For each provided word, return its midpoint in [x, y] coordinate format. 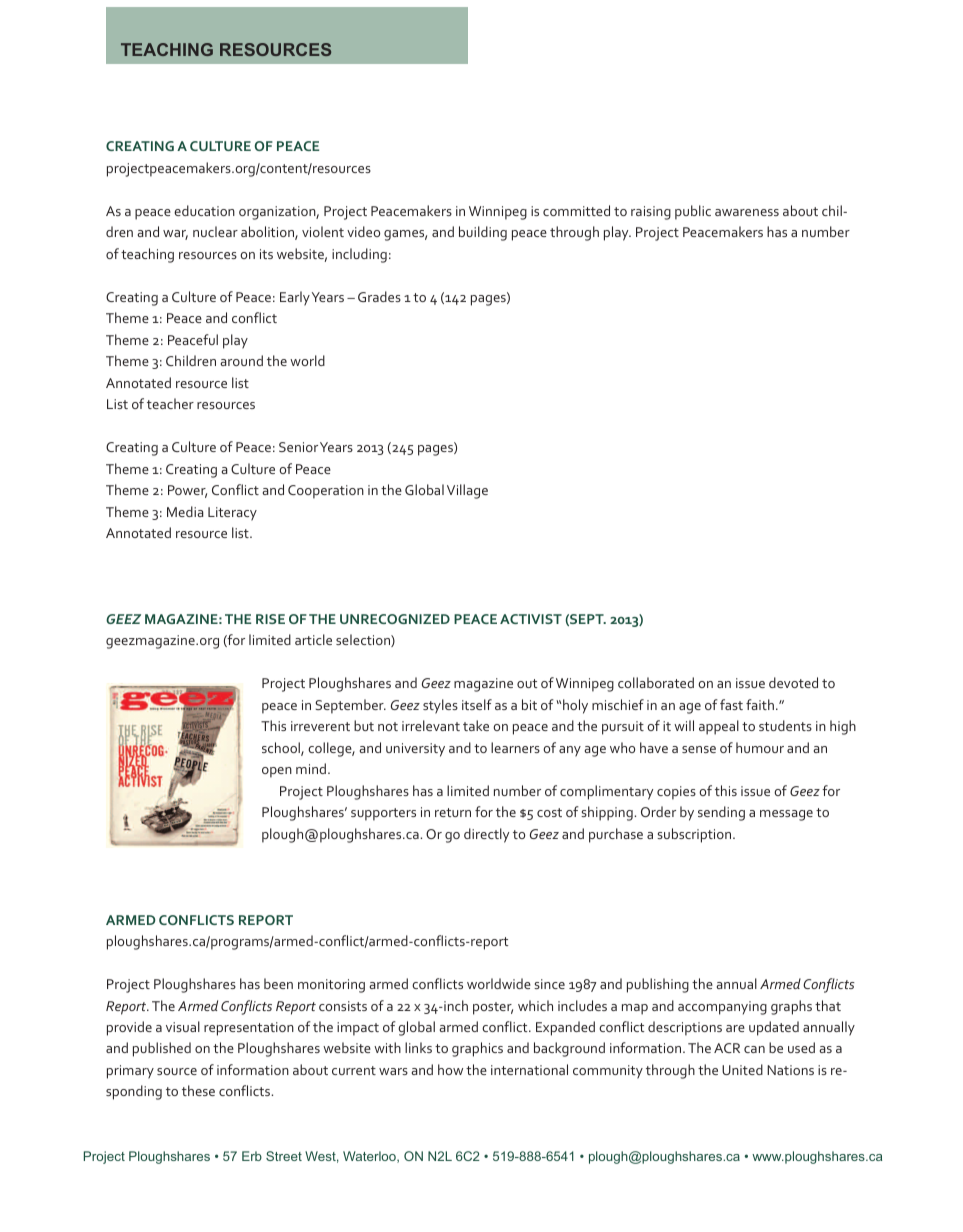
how [450, 1069]
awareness [747, 212]
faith [760, 704]
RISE [270, 619]
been [278, 983]
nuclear [215, 231]
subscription [695, 835]
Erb [252, 1156]
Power [187, 491]
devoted [793, 682]
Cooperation [326, 492]
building [483, 233]
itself [477, 704]
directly [486, 835]
